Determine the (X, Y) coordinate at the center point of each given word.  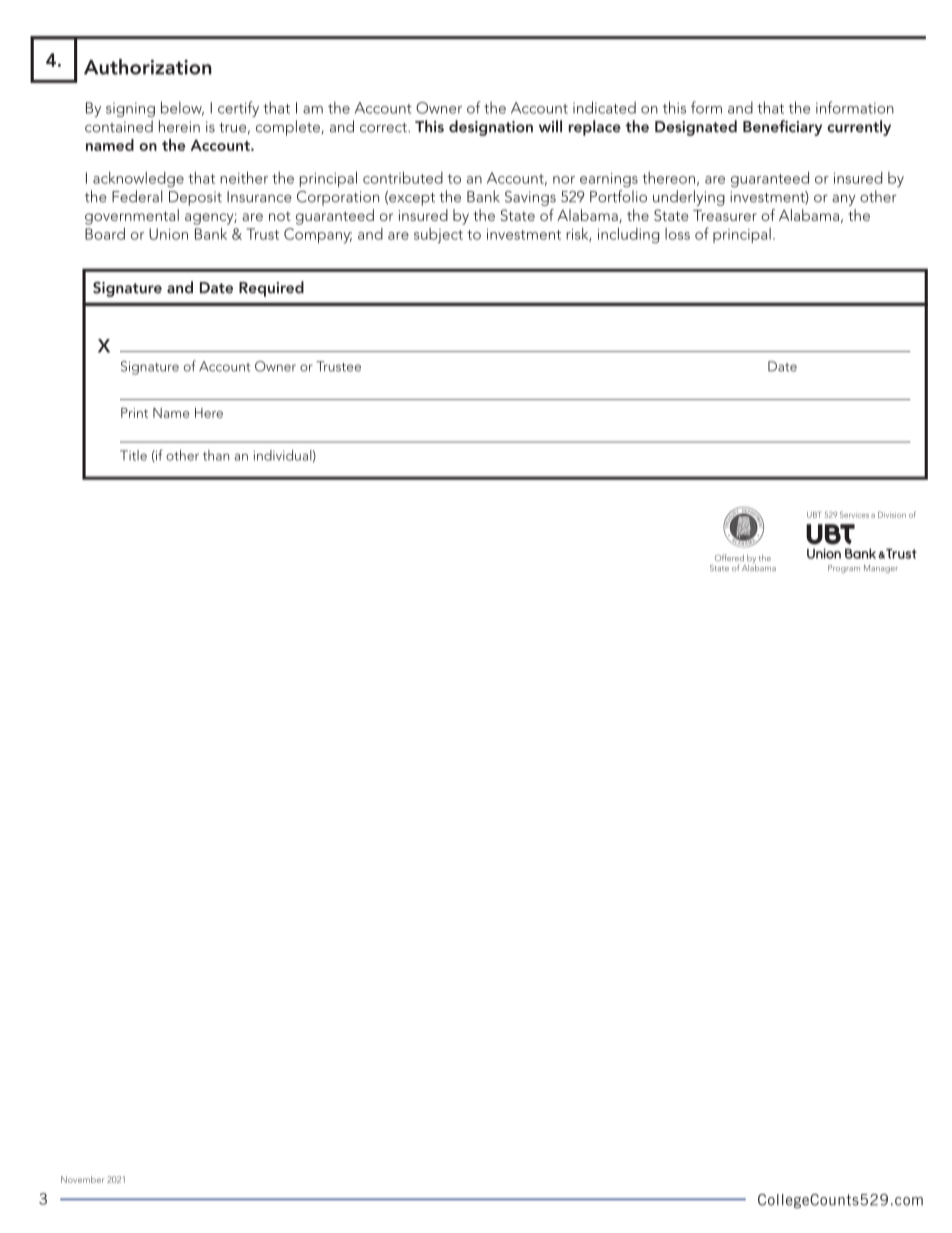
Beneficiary (782, 128)
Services (854, 514)
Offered (729, 557)
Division (892, 515)
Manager (881, 569)
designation (491, 128)
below (182, 108)
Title (133, 455)
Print (134, 413)
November (82, 1179)
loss (677, 234)
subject (438, 235)
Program (844, 569)
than (216, 455)
